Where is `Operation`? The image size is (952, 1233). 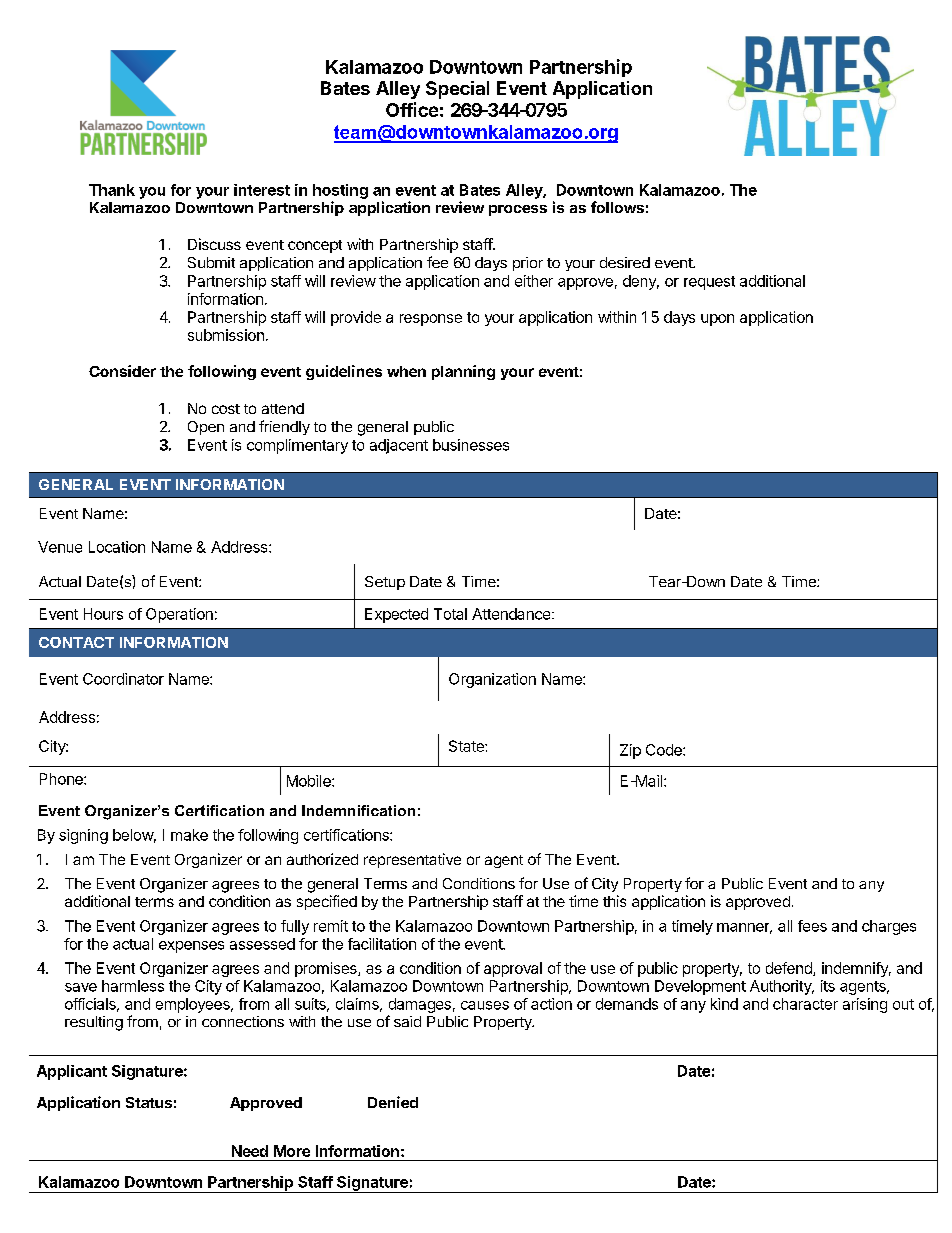 Operation is located at coordinates (179, 615).
